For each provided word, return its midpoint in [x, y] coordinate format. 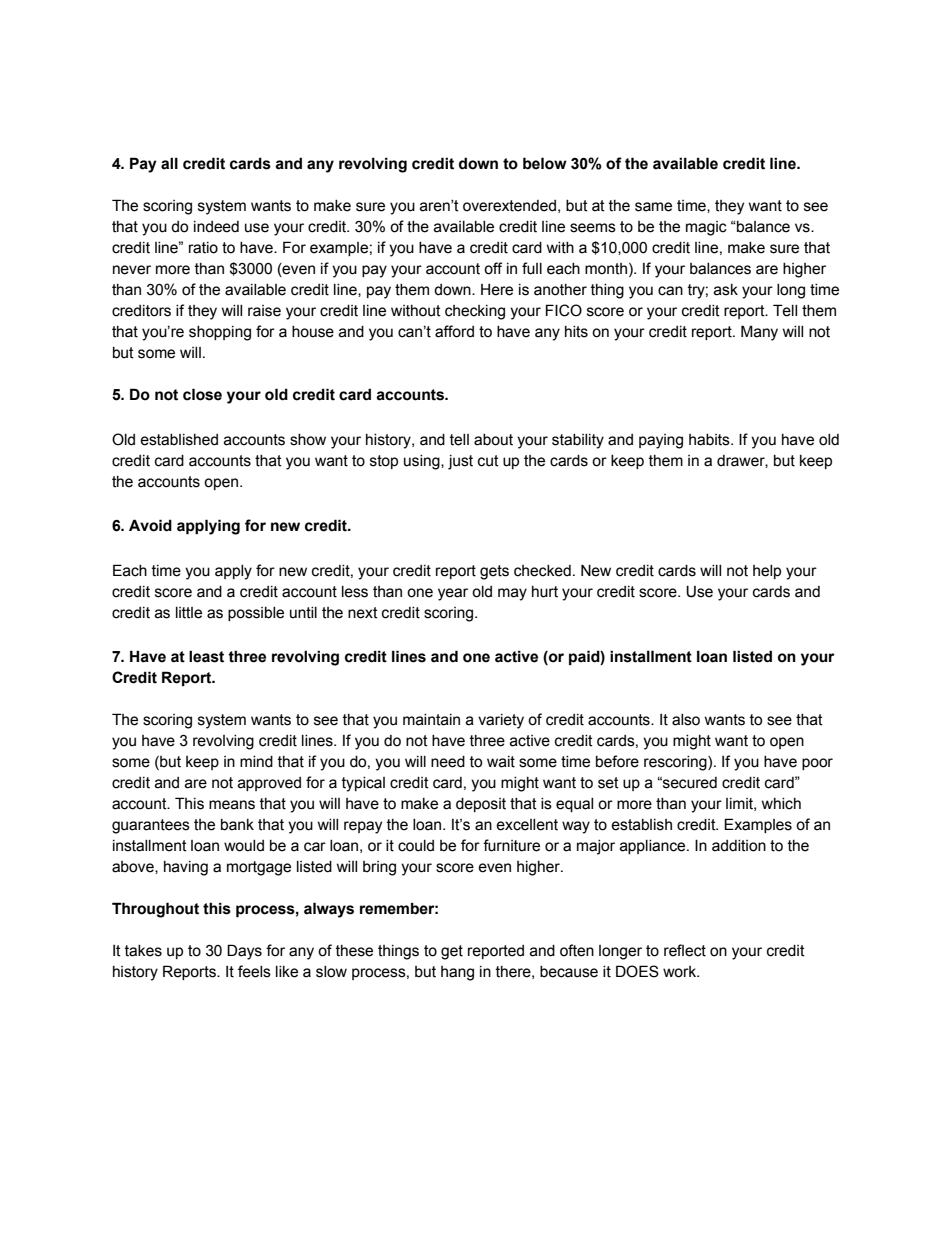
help [767, 572]
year [453, 594]
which [781, 804]
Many [759, 333]
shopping [220, 333]
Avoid [150, 525]
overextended [509, 206]
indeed [216, 227]
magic [706, 228]
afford [454, 331]
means [232, 805]
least [206, 656]
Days [244, 952]
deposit [481, 805]
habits [710, 440]
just [460, 462]
